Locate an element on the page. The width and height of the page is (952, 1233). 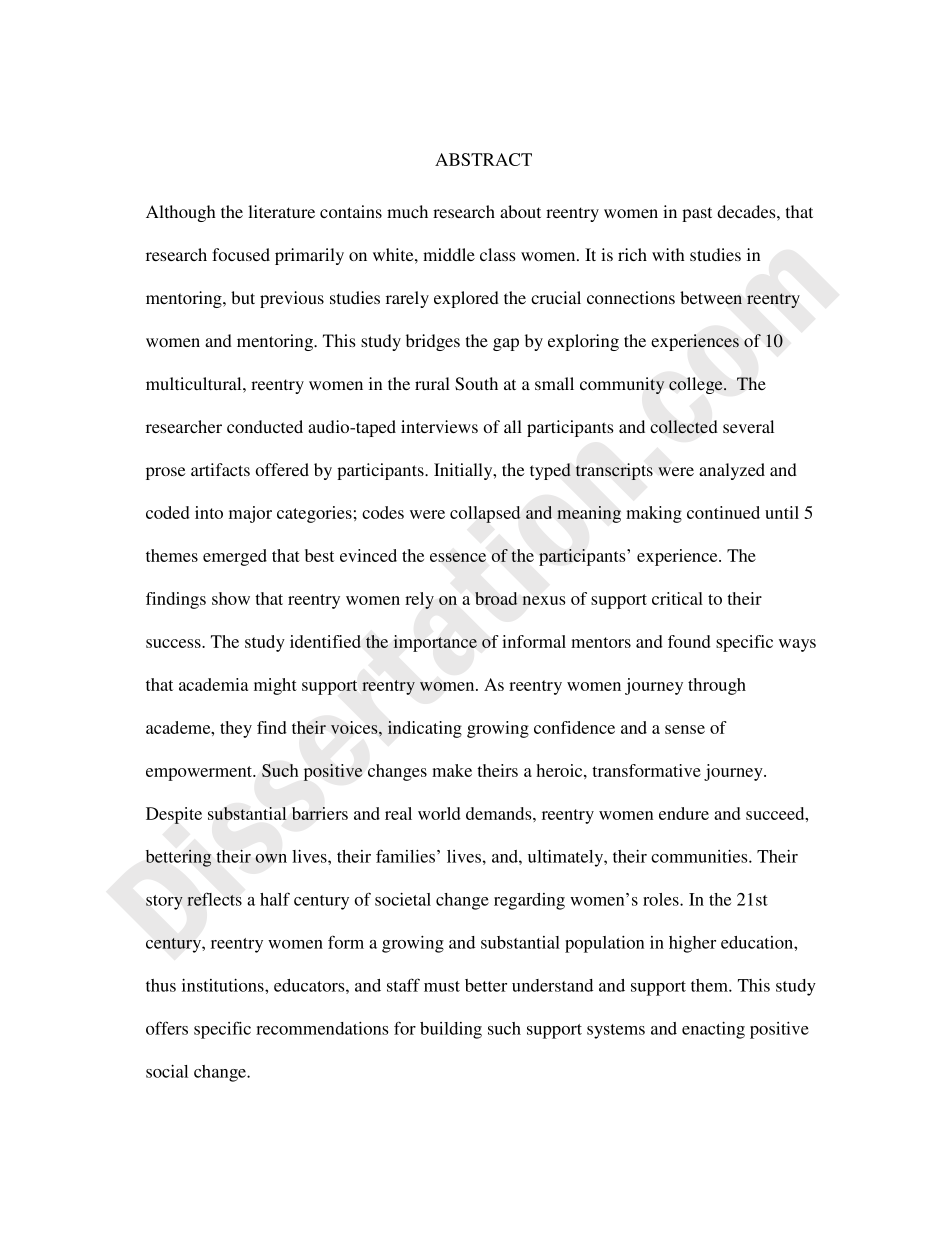
building is located at coordinates (451, 1030).
